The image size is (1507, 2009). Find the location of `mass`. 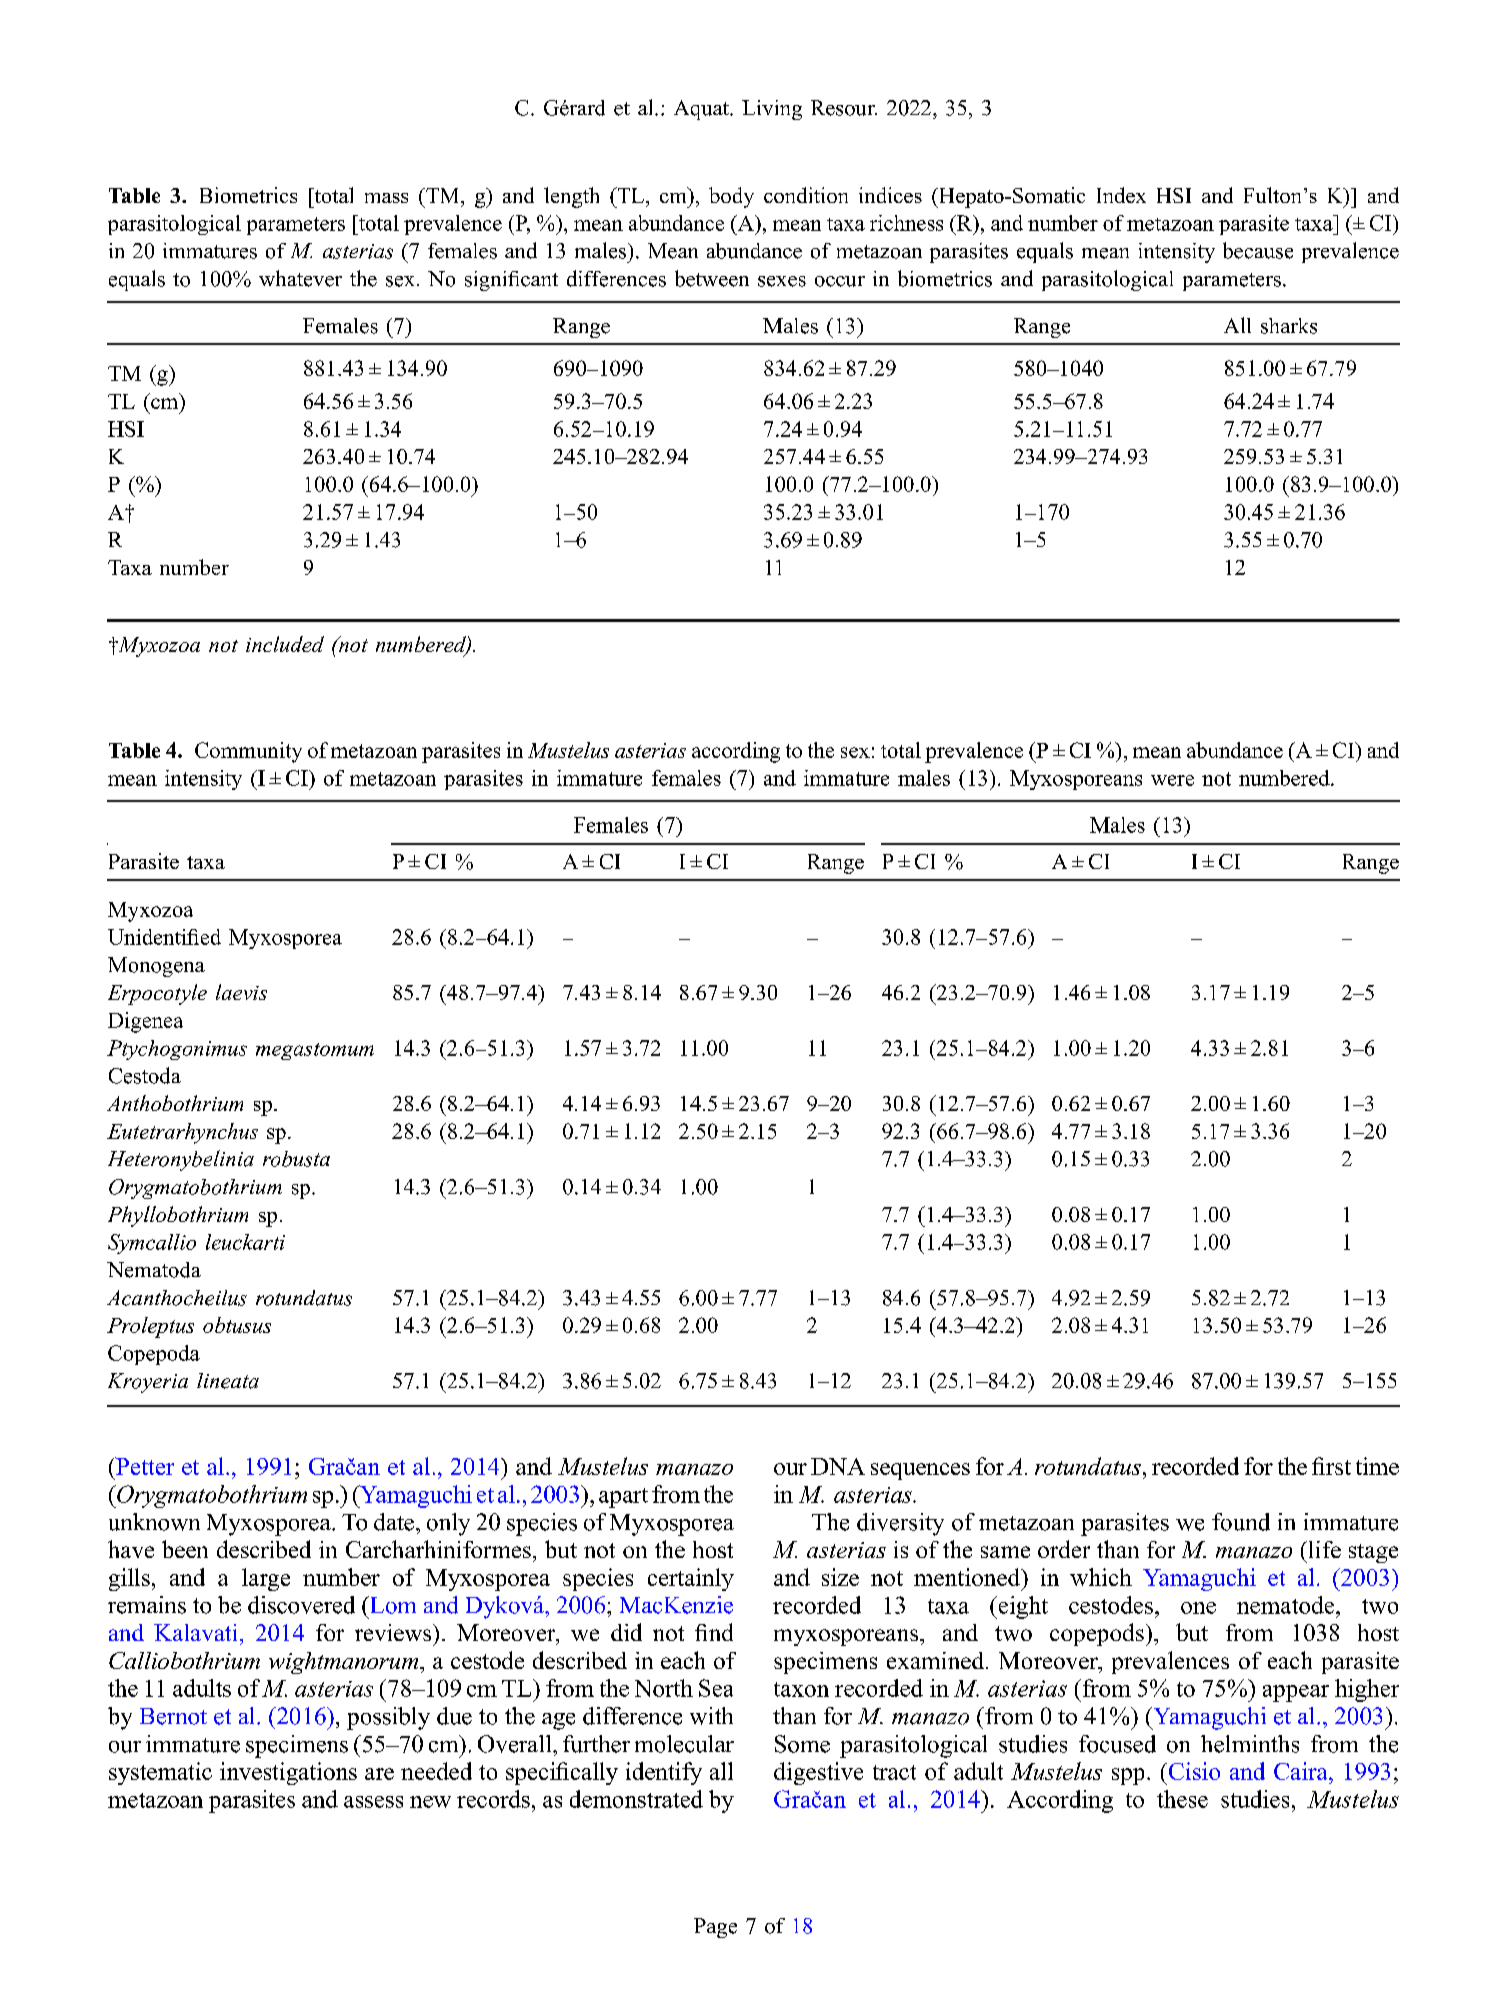

mass is located at coordinates (386, 198).
